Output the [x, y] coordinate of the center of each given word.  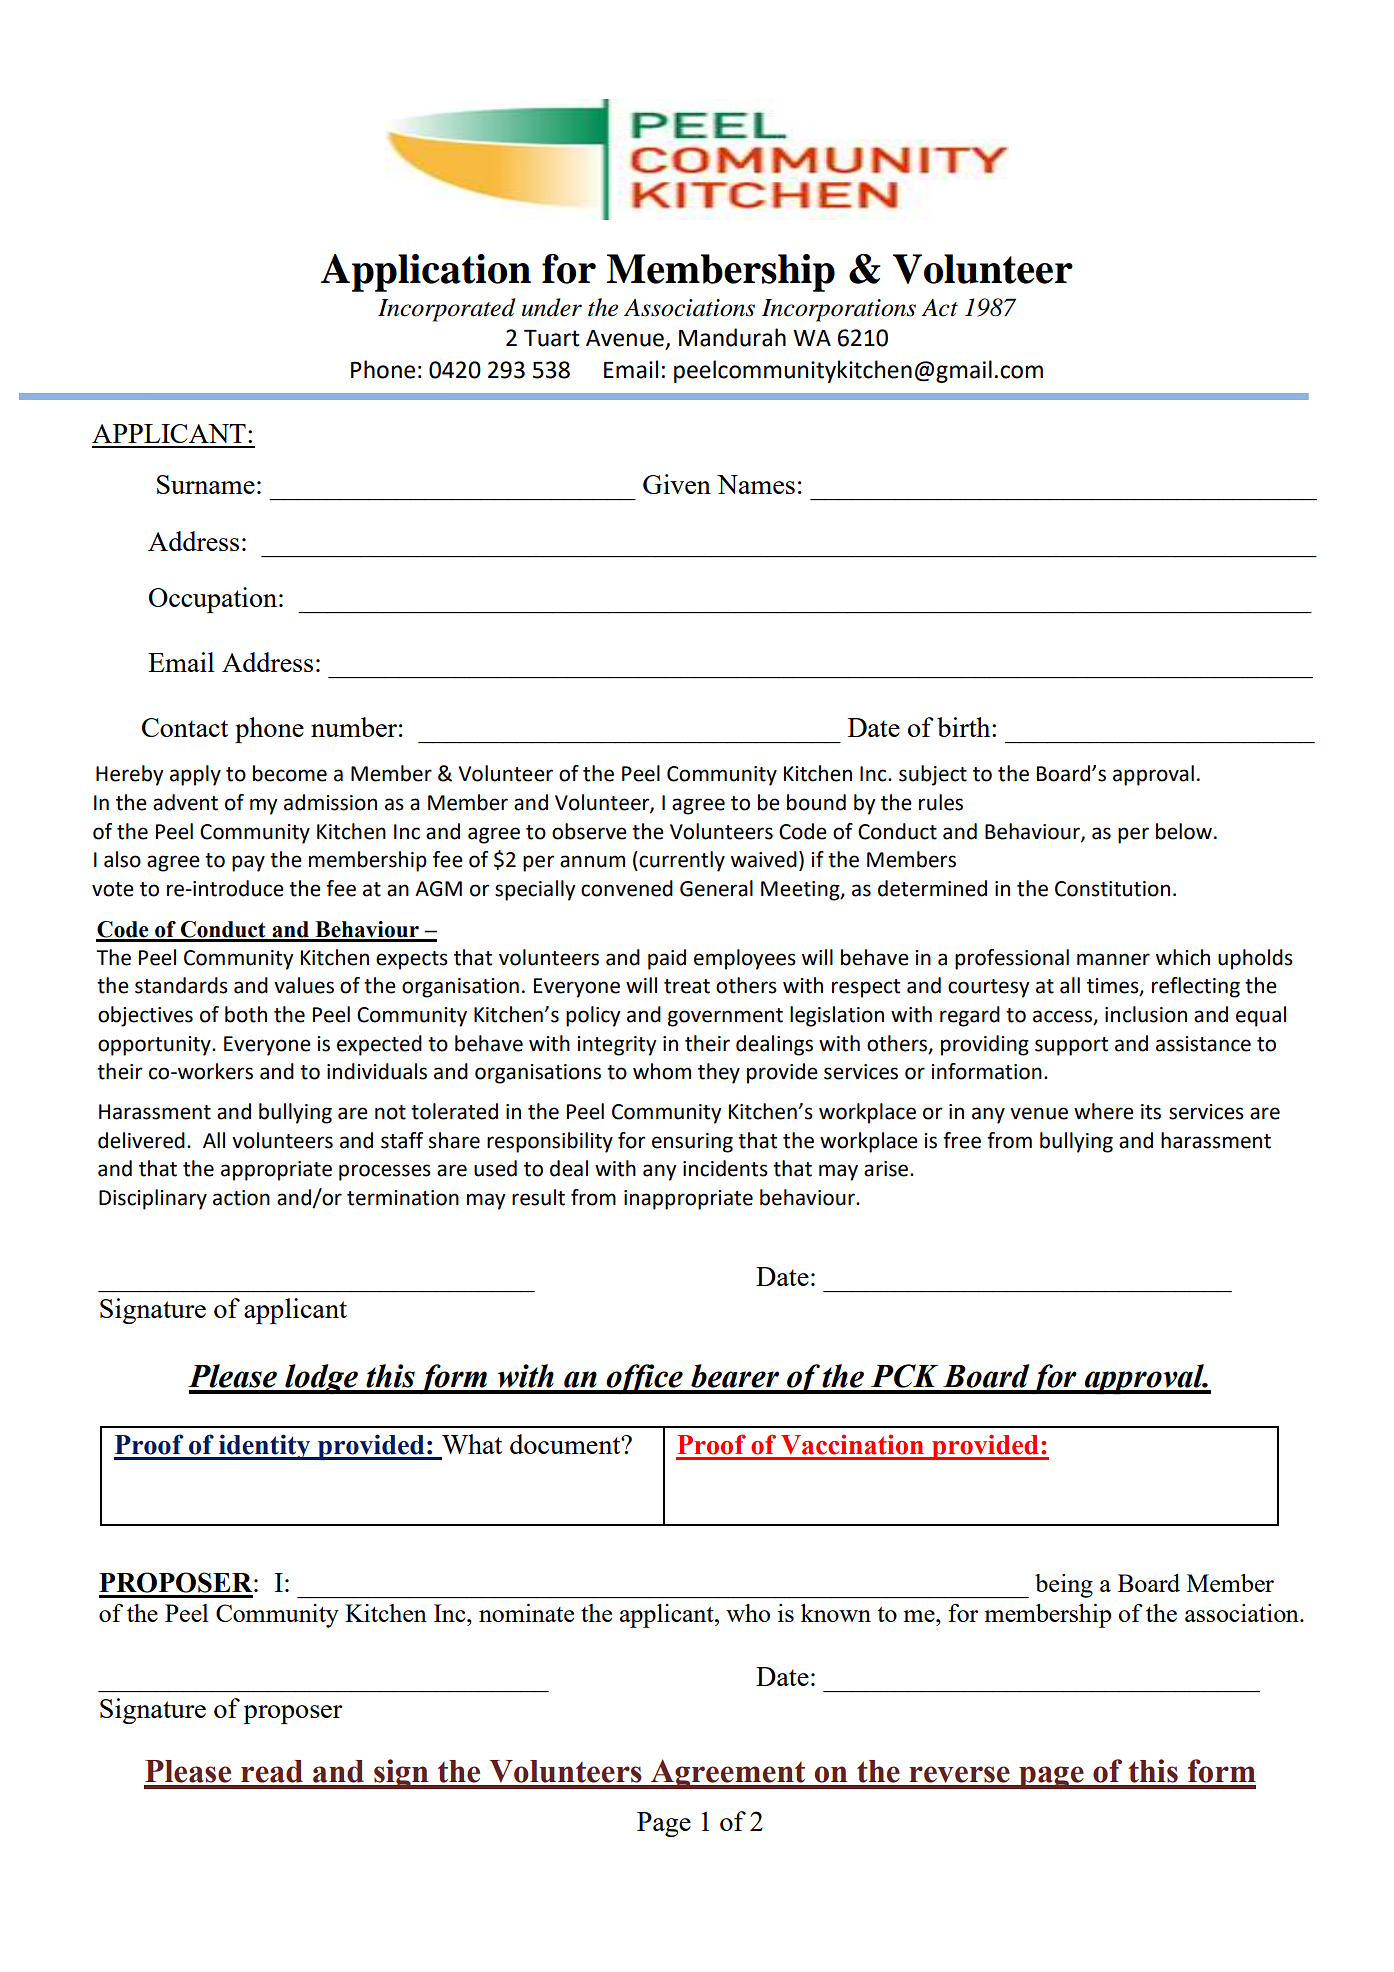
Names [756, 484]
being [1064, 1586]
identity [265, 1447]
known [836, 1613]
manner [1113, 959]
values [304, 985]
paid [667, 959]
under [552, 307]
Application [426, 273]
